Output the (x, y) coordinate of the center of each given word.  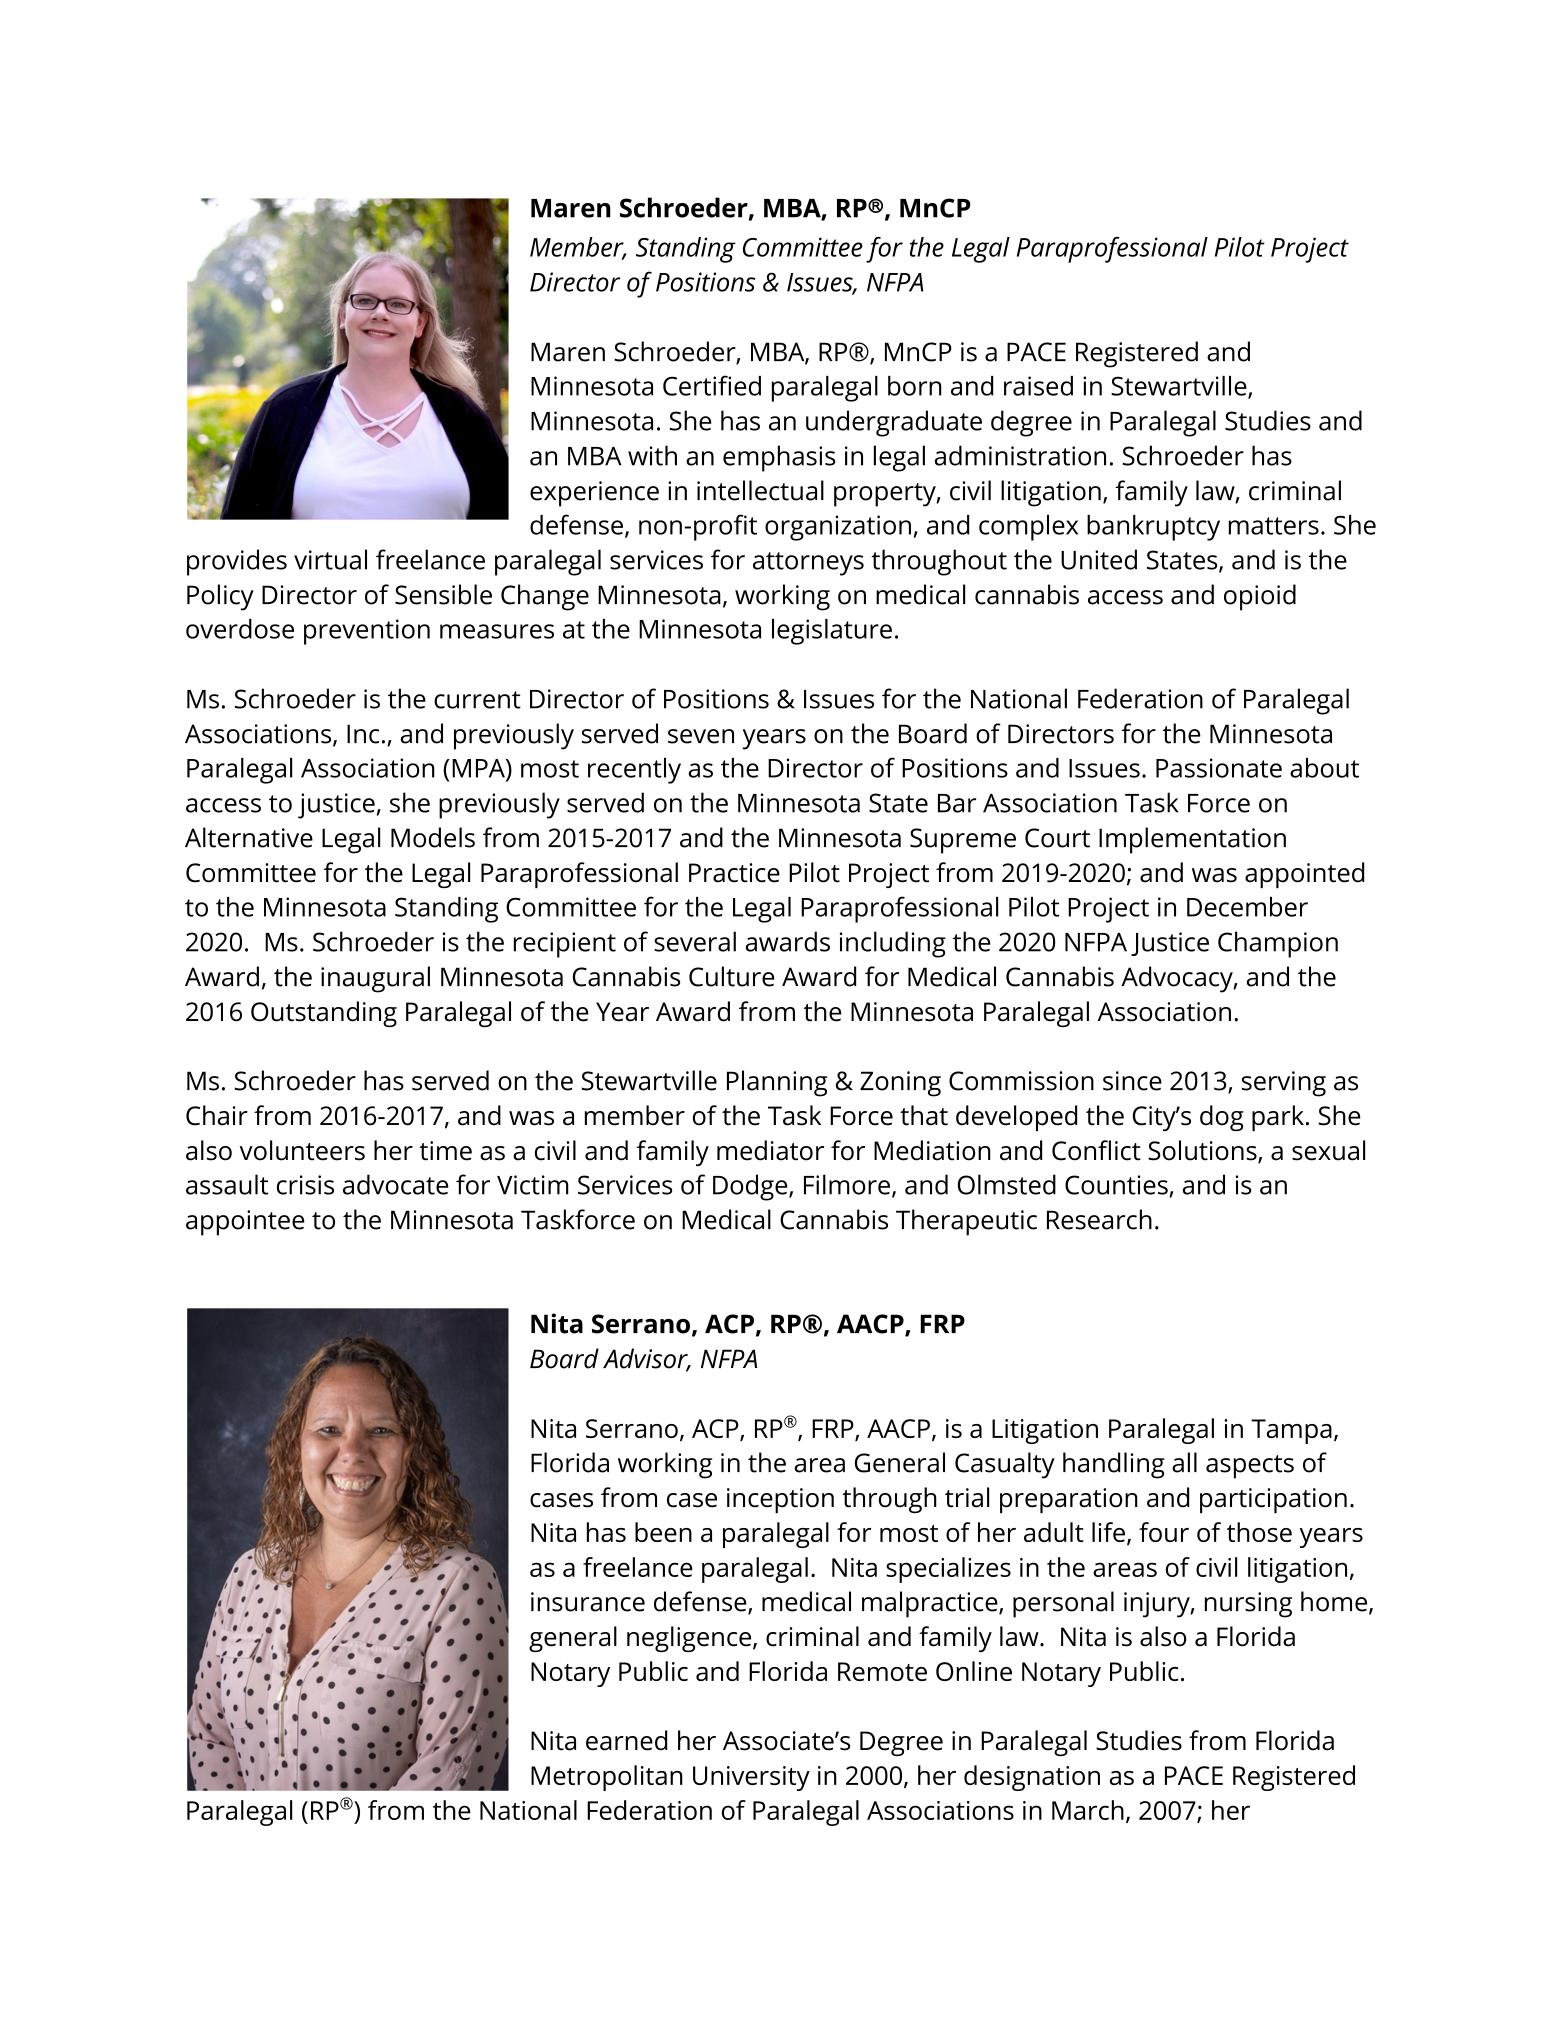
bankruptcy (1153, 528)
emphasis (779, 458)
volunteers (302, 1150)
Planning (777, 1083)
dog (1222, 1118)
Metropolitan (607, 1778)
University (751, 1778)
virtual (330, 559)
